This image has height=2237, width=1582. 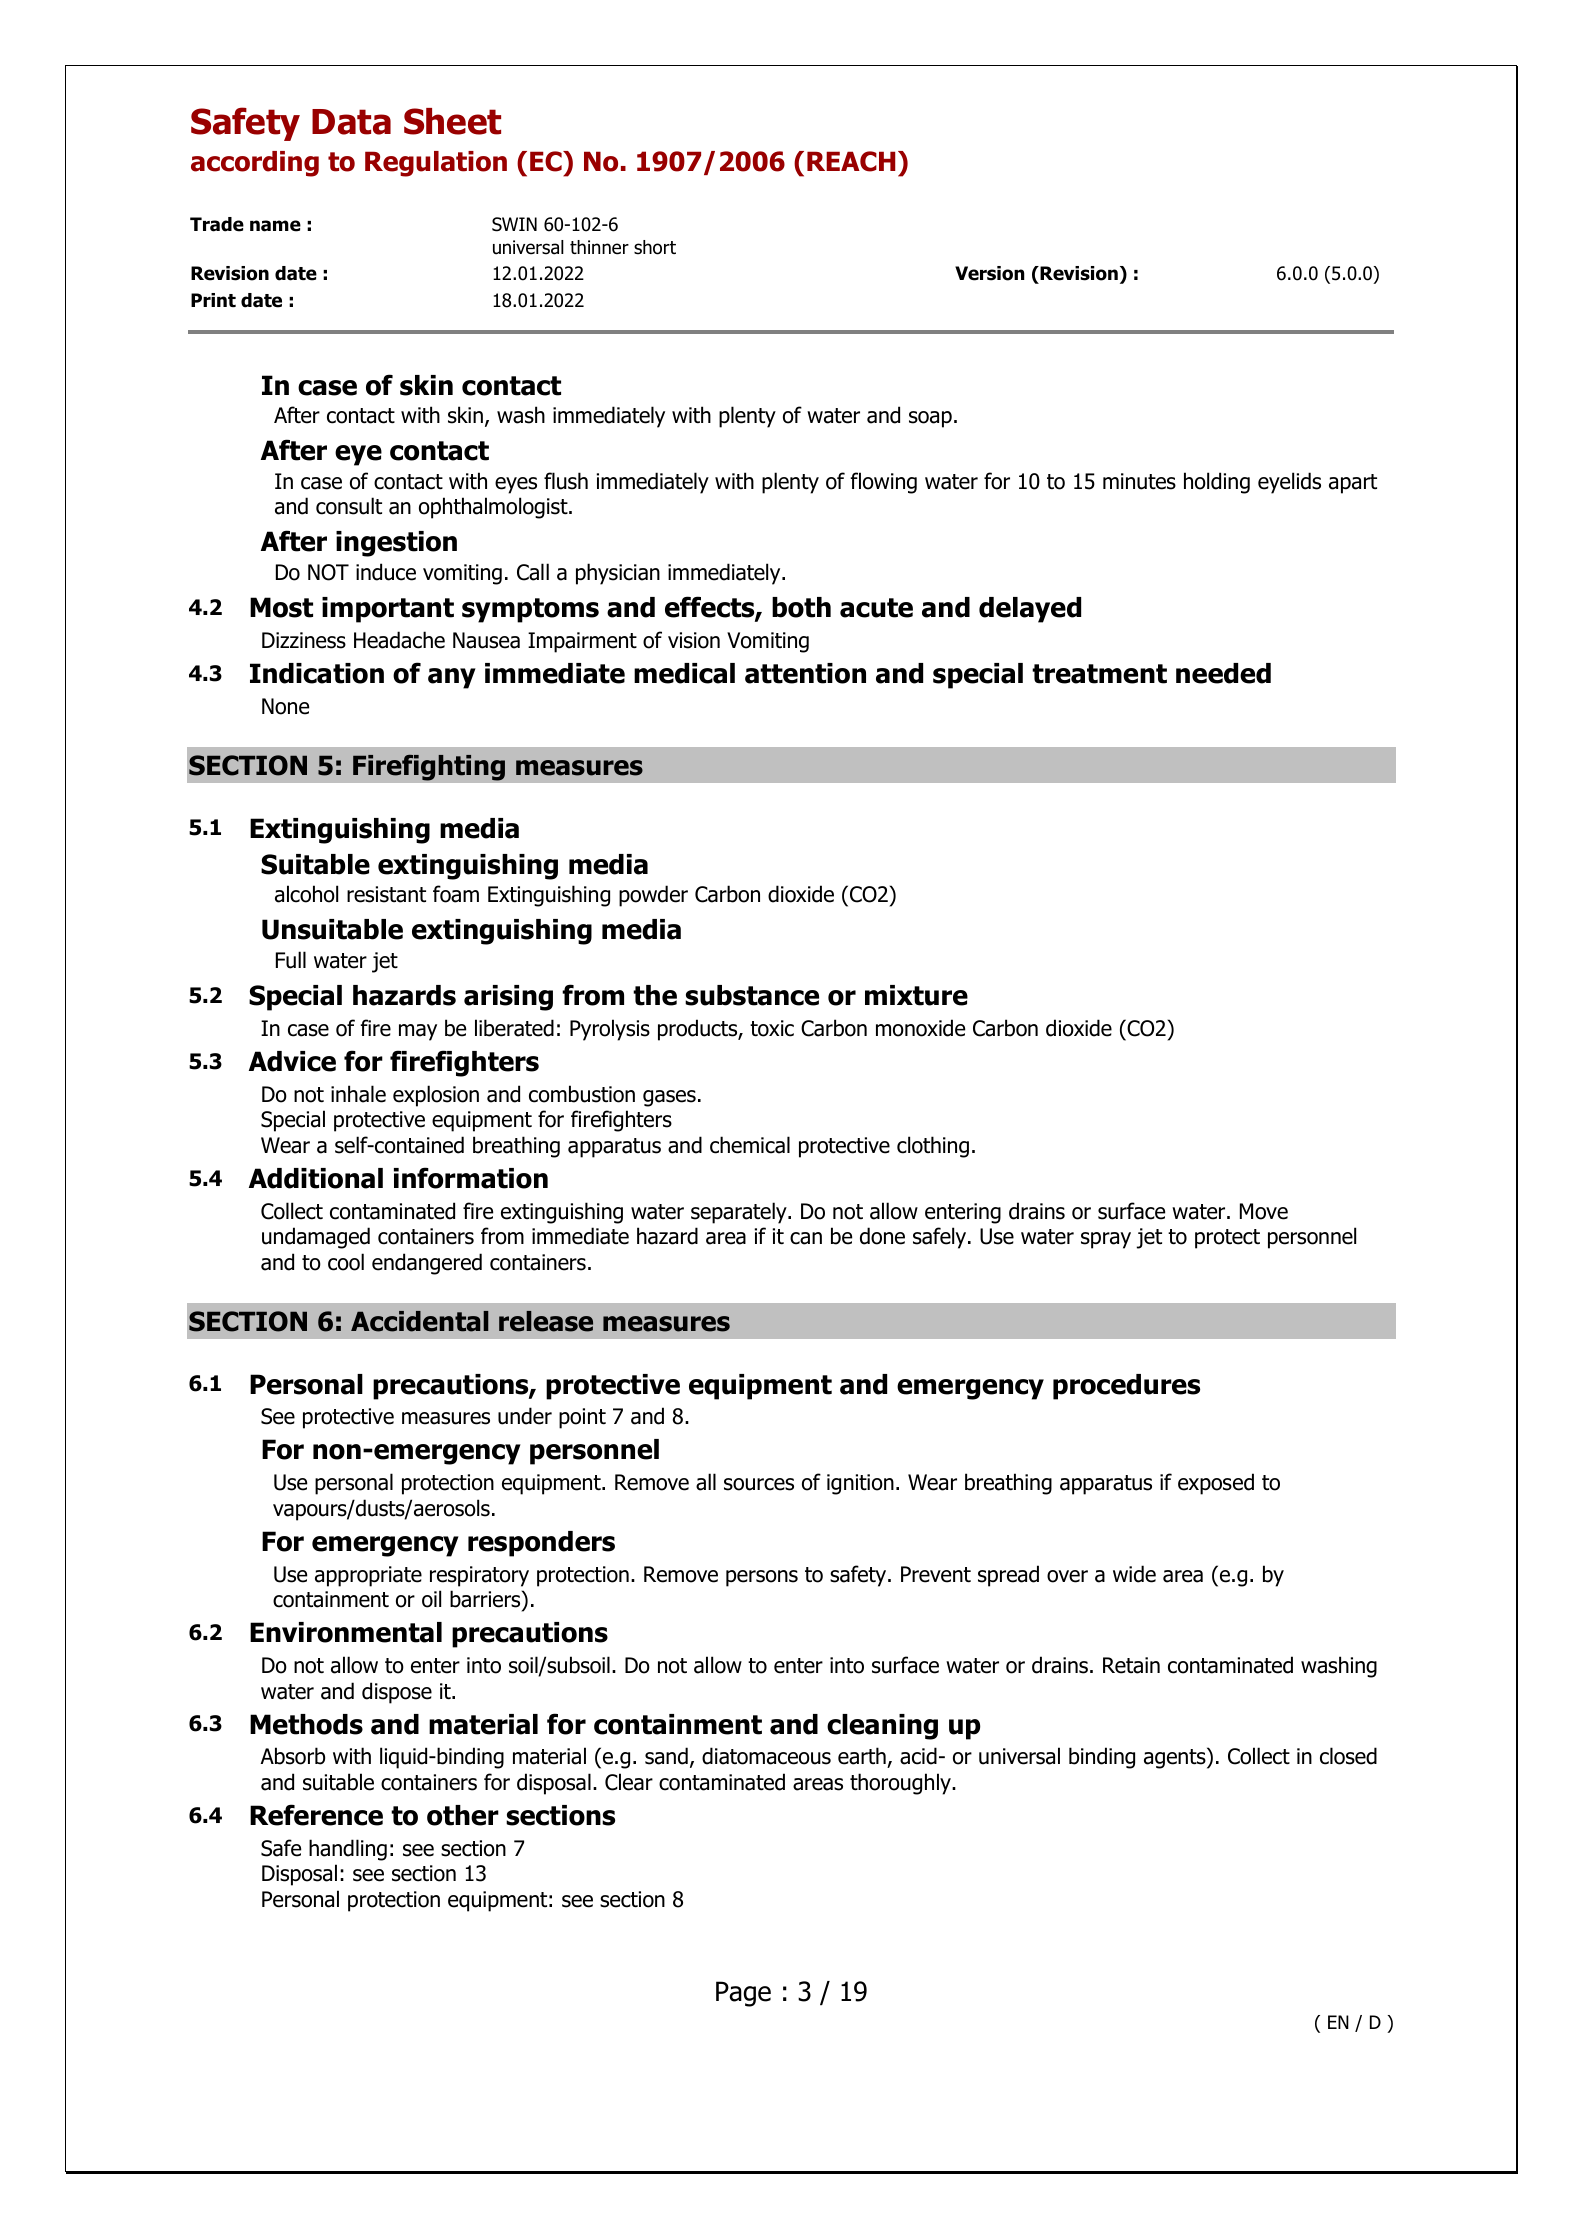 What do you see at coordinates (806, 1238) in the image?
I see `can` at bounding box center [806, 1238].
